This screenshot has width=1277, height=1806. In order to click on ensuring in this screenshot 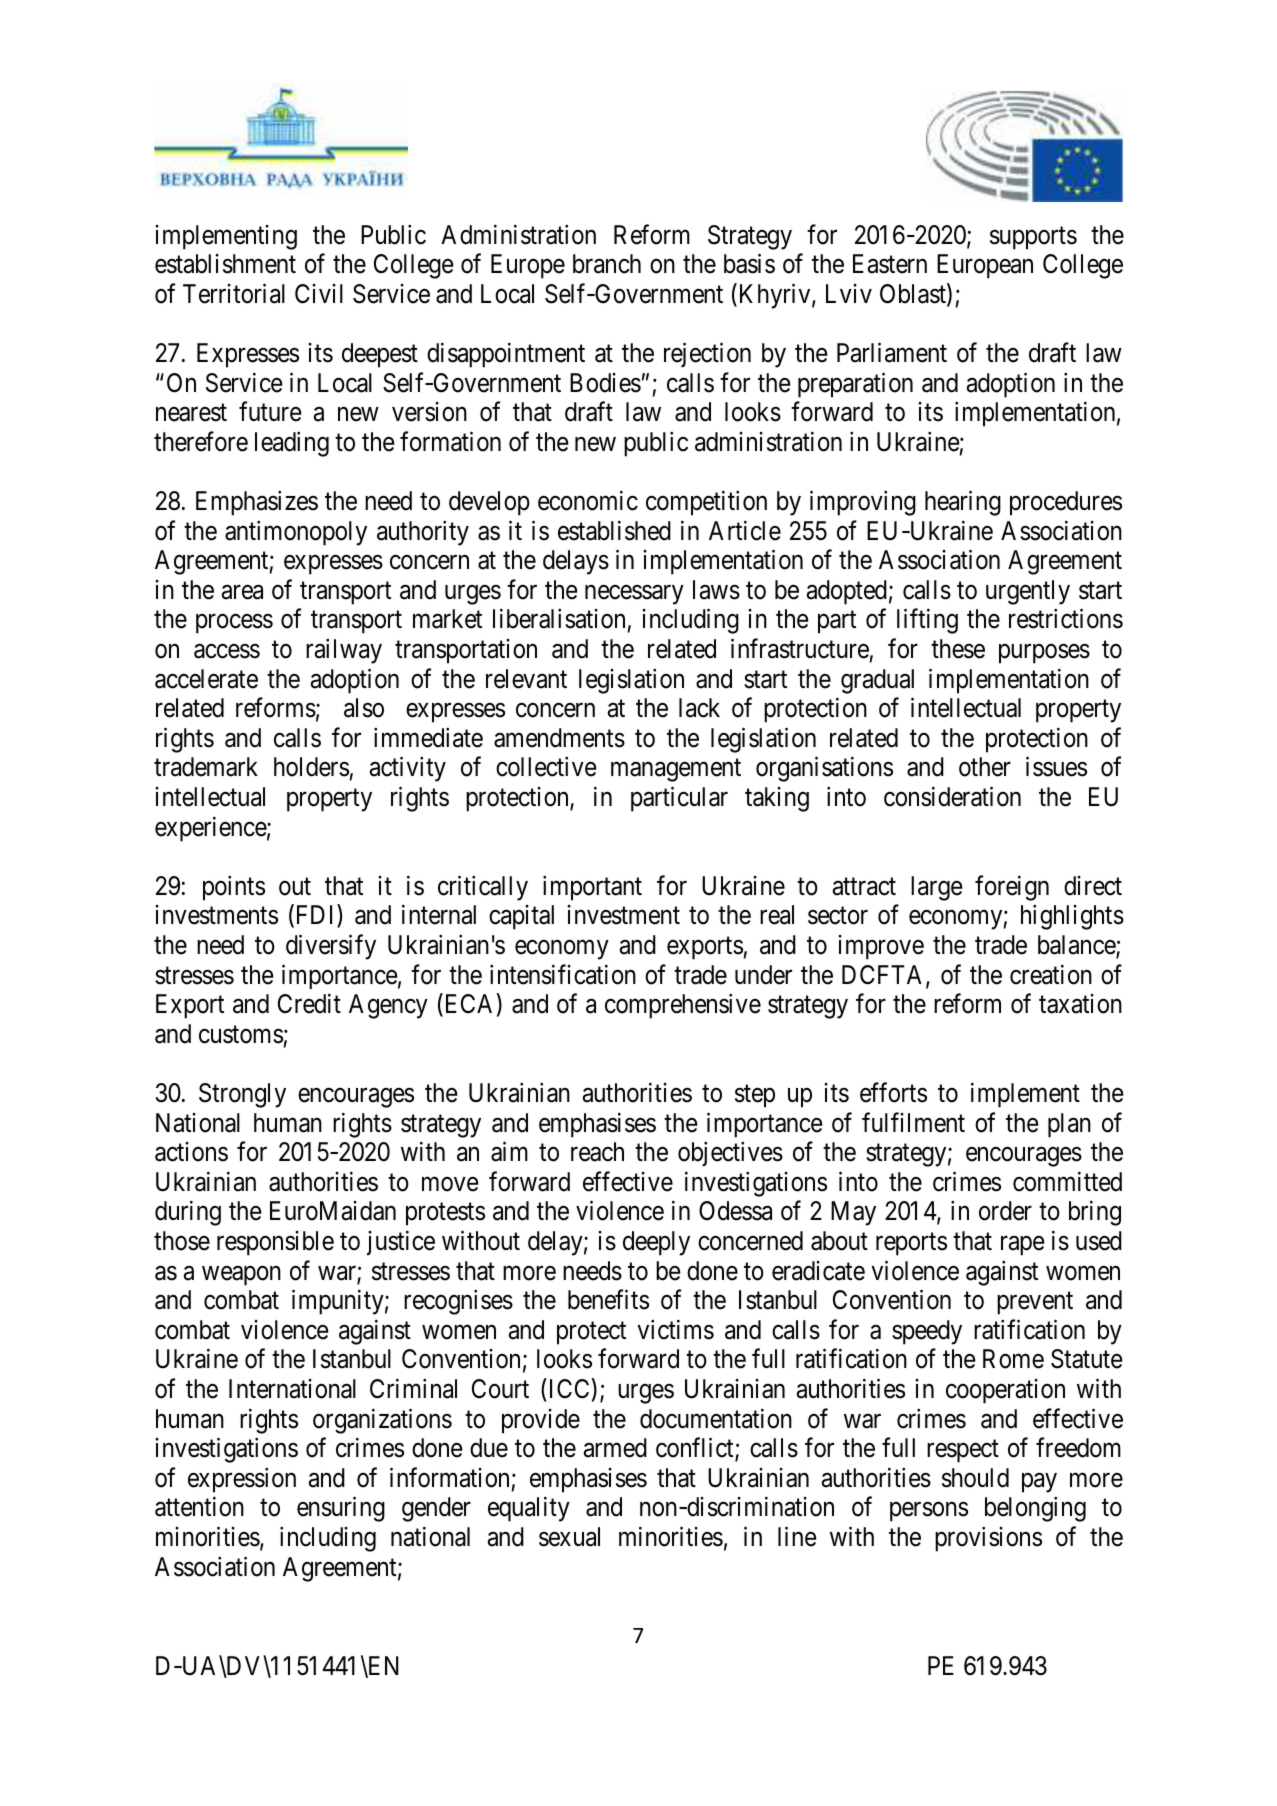, I will do `click(341, 1509)`.
